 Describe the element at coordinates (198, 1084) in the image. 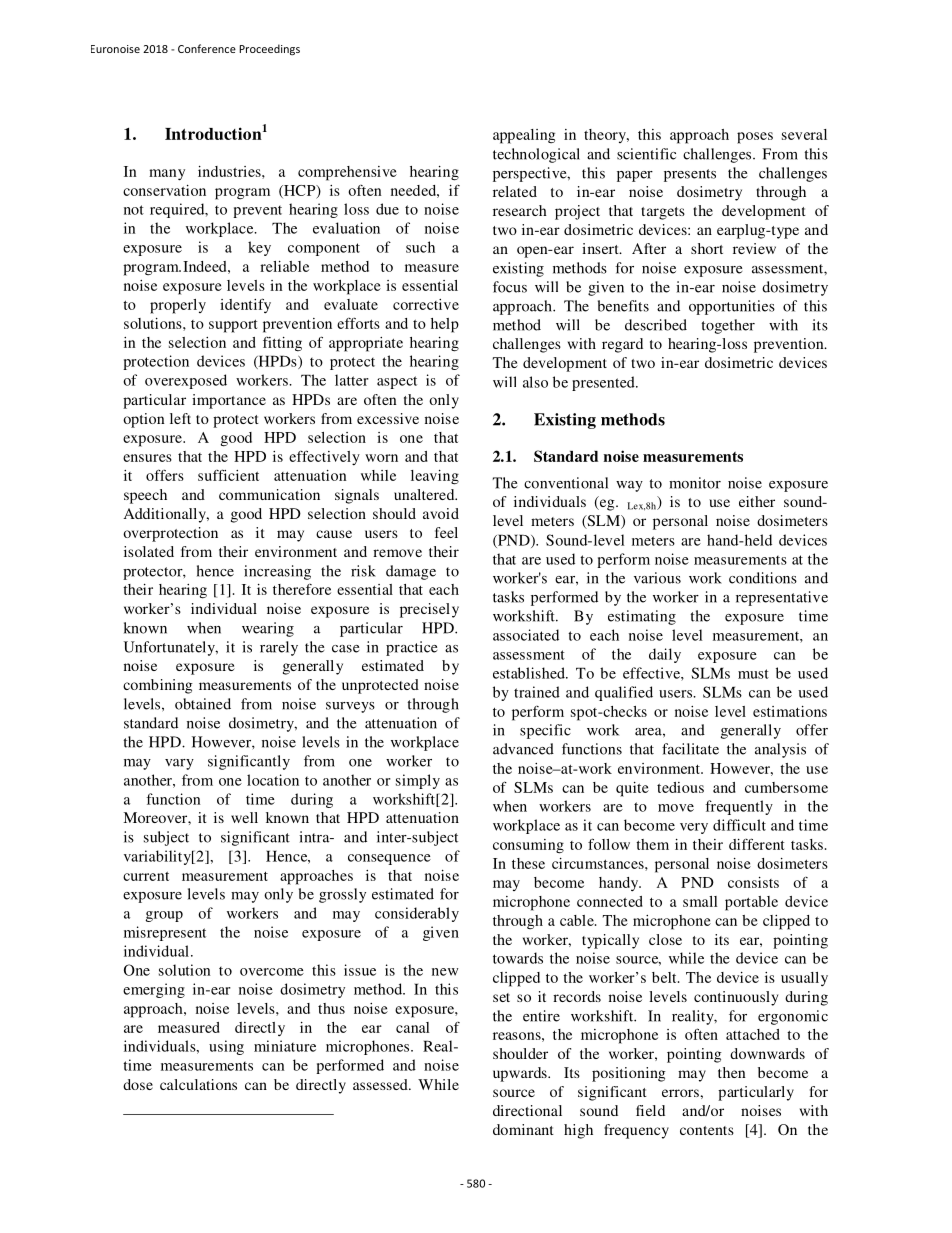

I see `calculations` at that location.
